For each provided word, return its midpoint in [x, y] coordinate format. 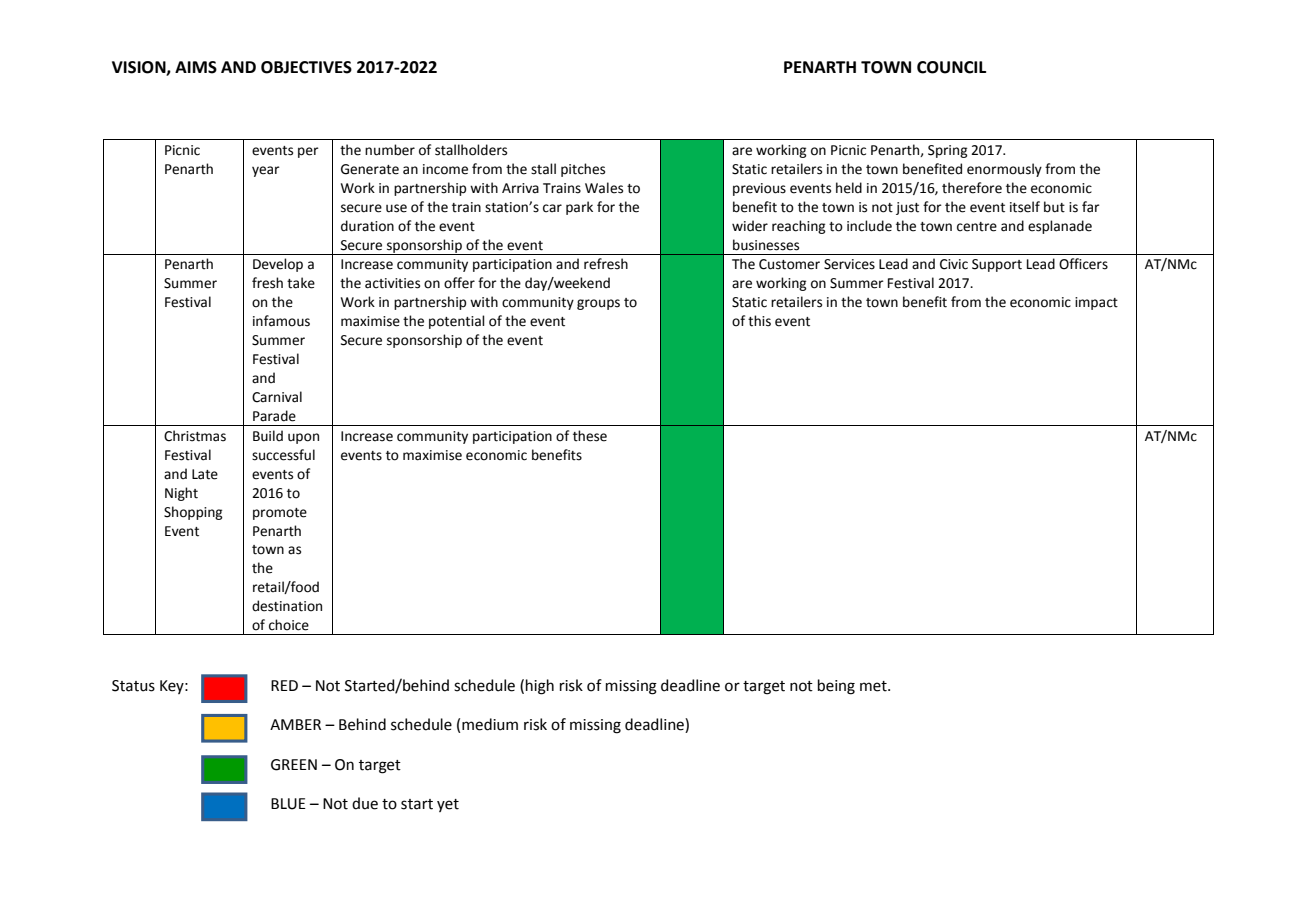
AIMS [196, 67]
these [590, 436]
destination [287, 606]
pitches [583, 170]
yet [448, 805]
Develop [278, 265]
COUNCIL [951, 67]
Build [268, 436]
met [874, 686]
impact [1096, 303]
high [540, 687]
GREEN [294, 765]
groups [598, 304]
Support [997, 265]
